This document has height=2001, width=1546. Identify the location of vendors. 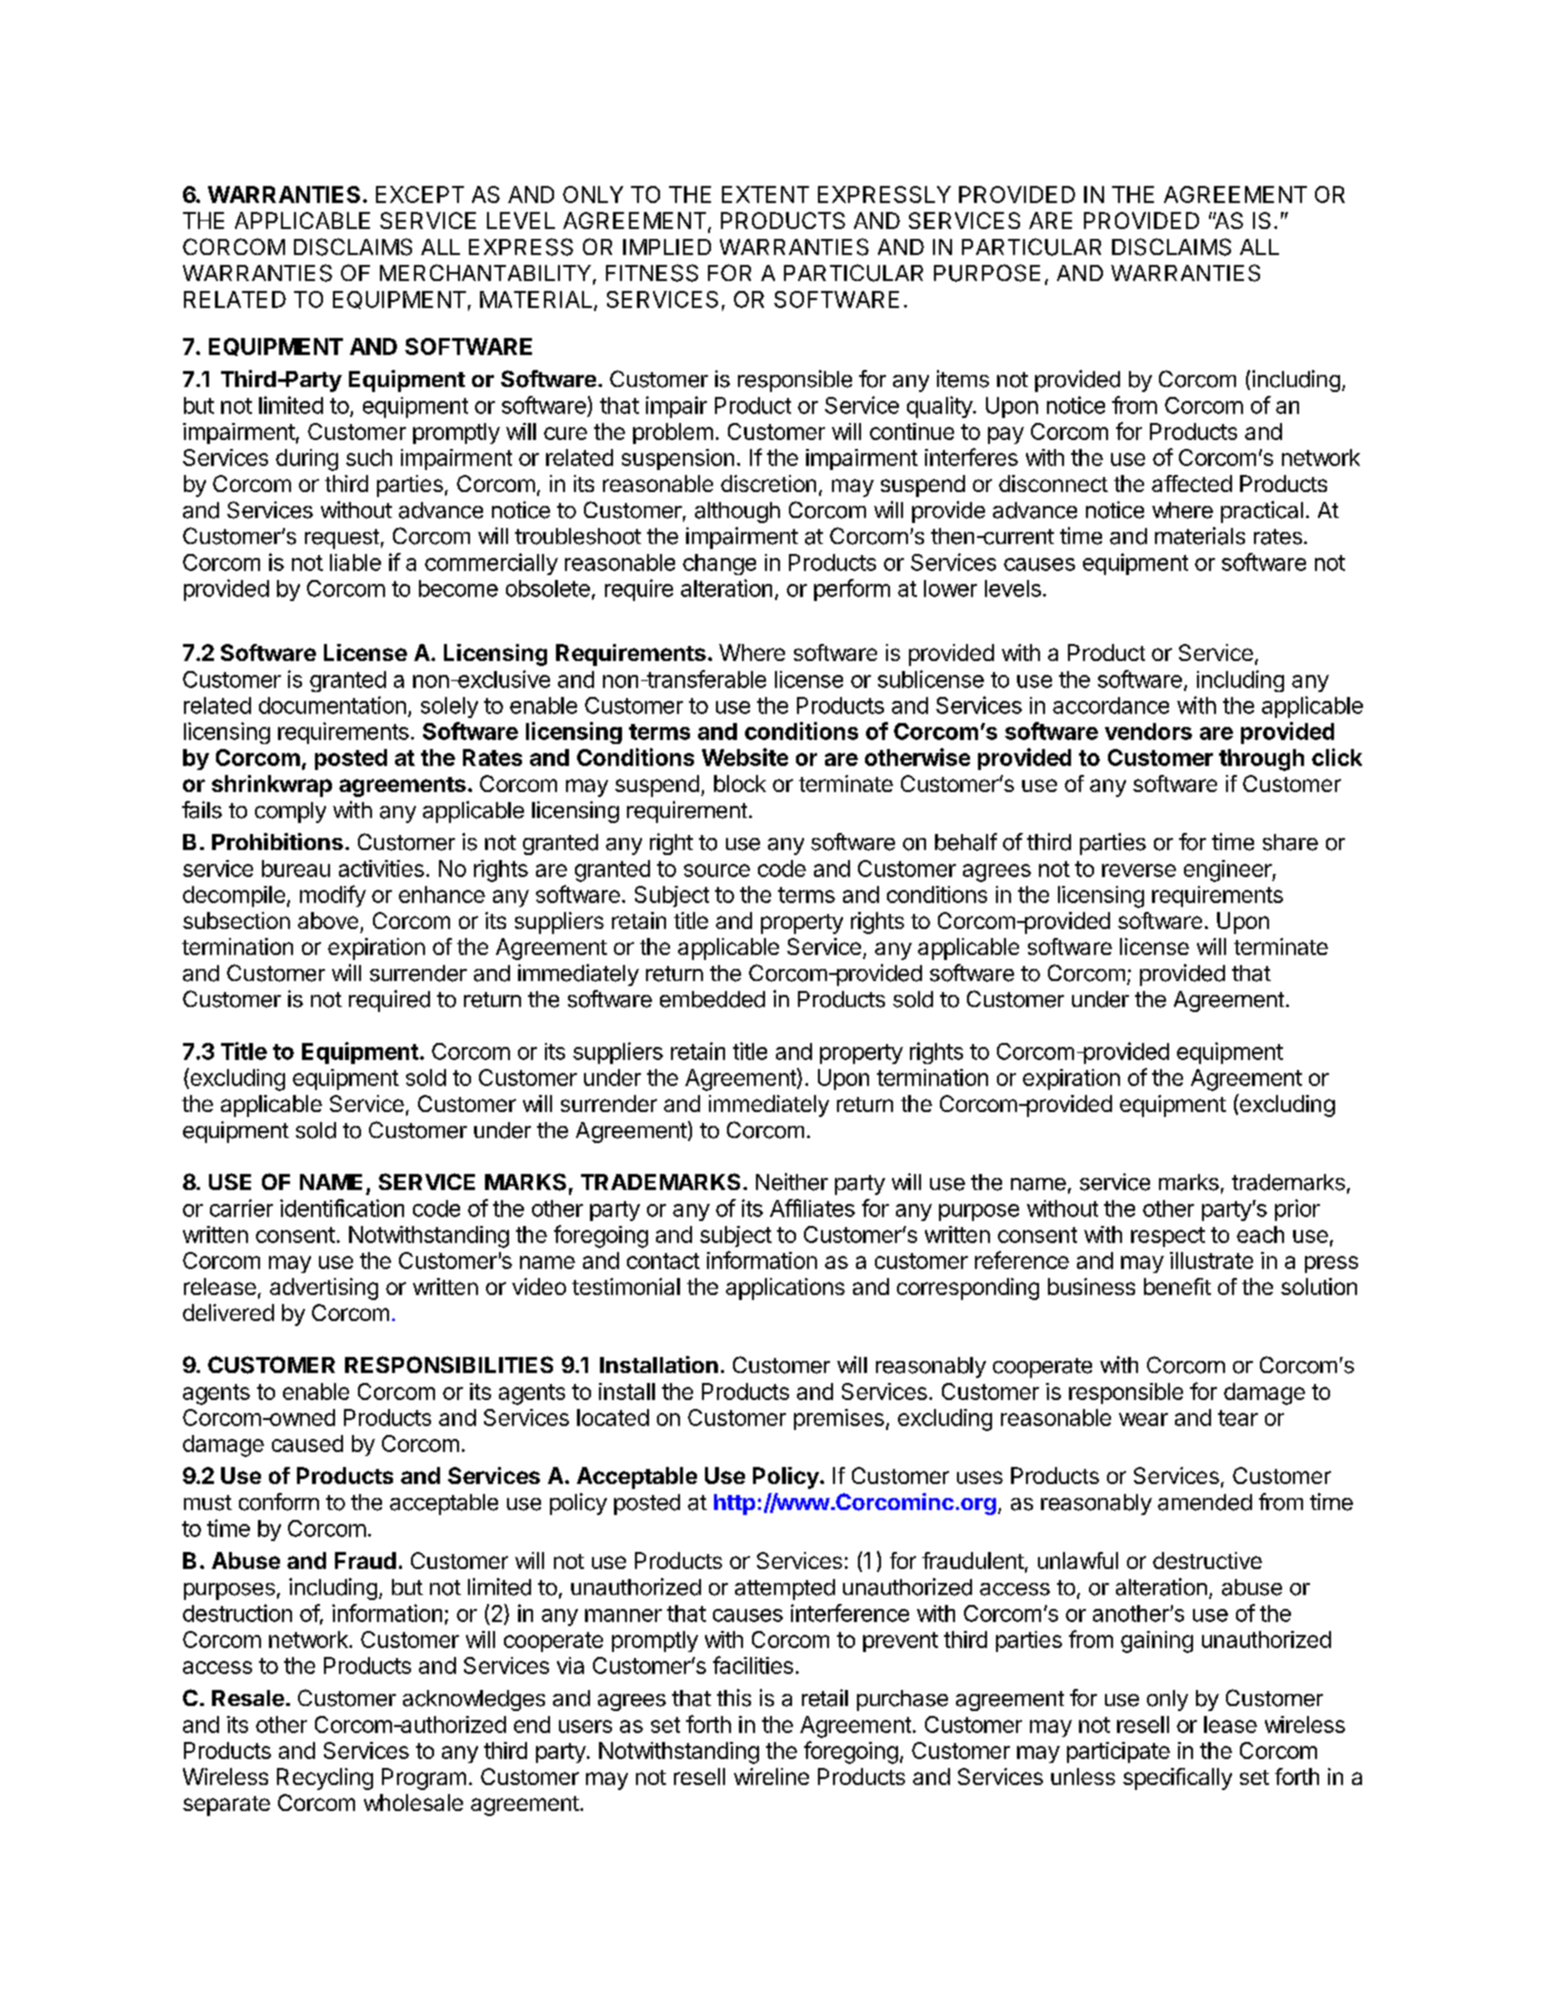
(1148, 731).
